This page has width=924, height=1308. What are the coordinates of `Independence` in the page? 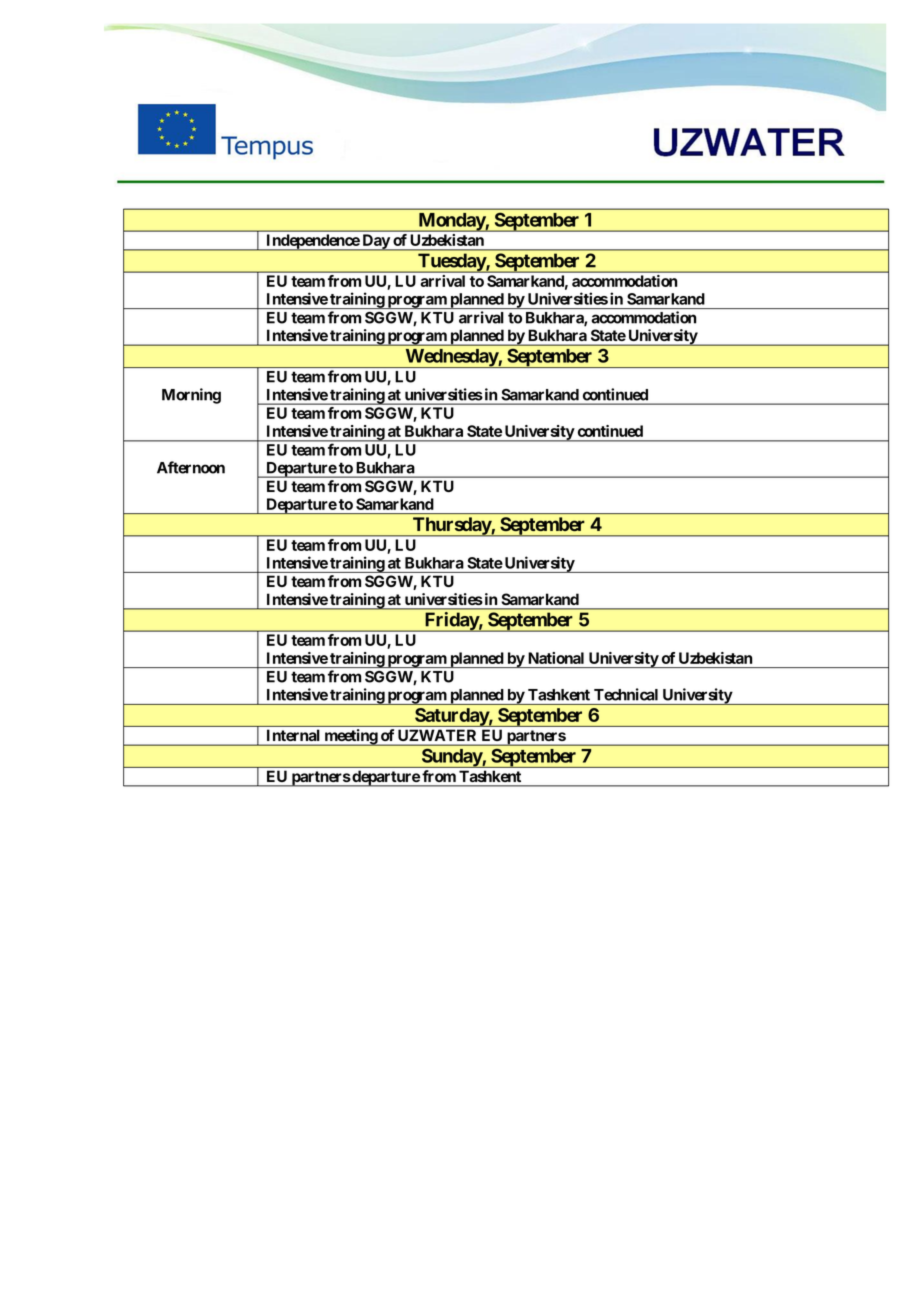 It's located at (312, 242).
